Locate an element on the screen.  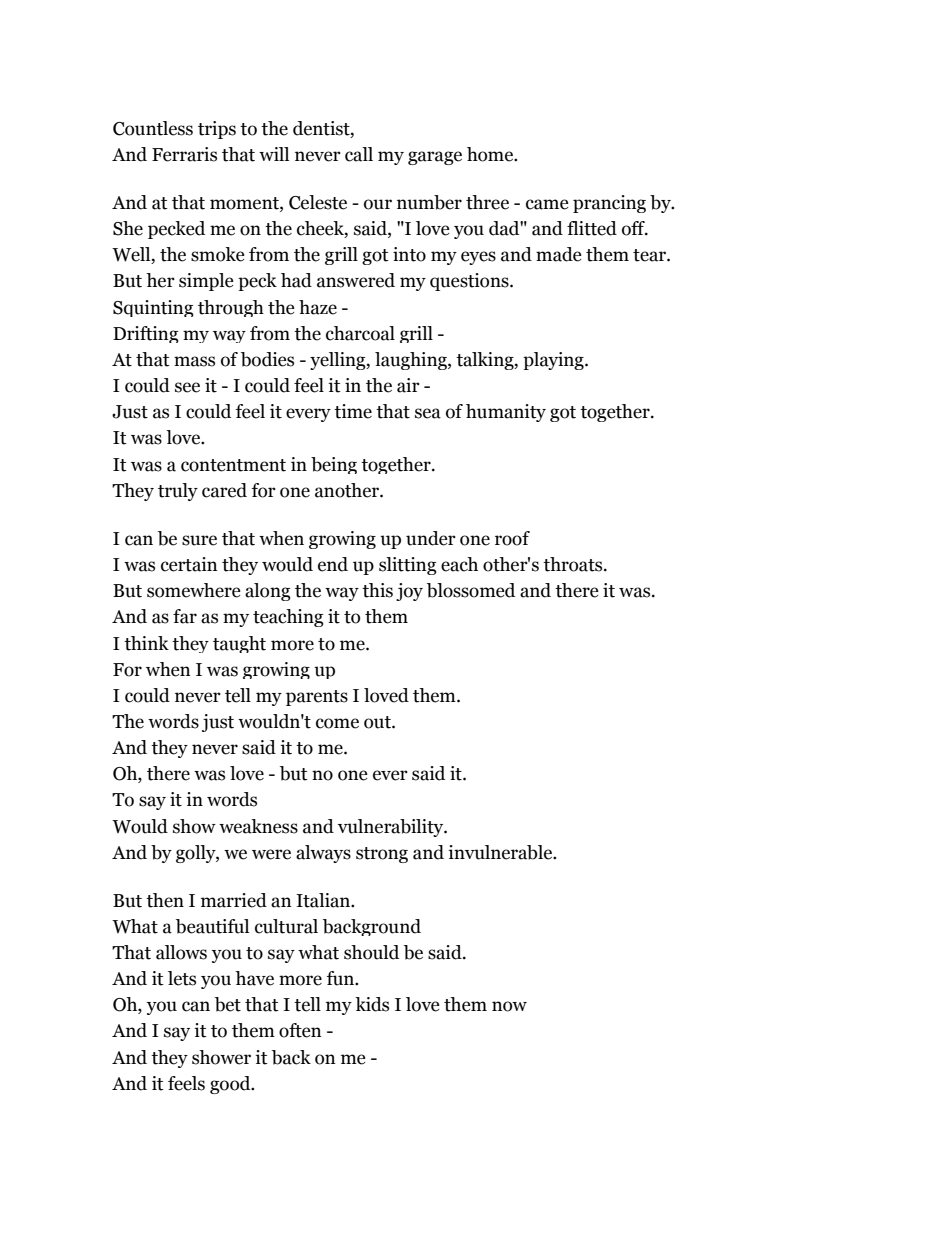
think is located at coordinates (146, 643).
